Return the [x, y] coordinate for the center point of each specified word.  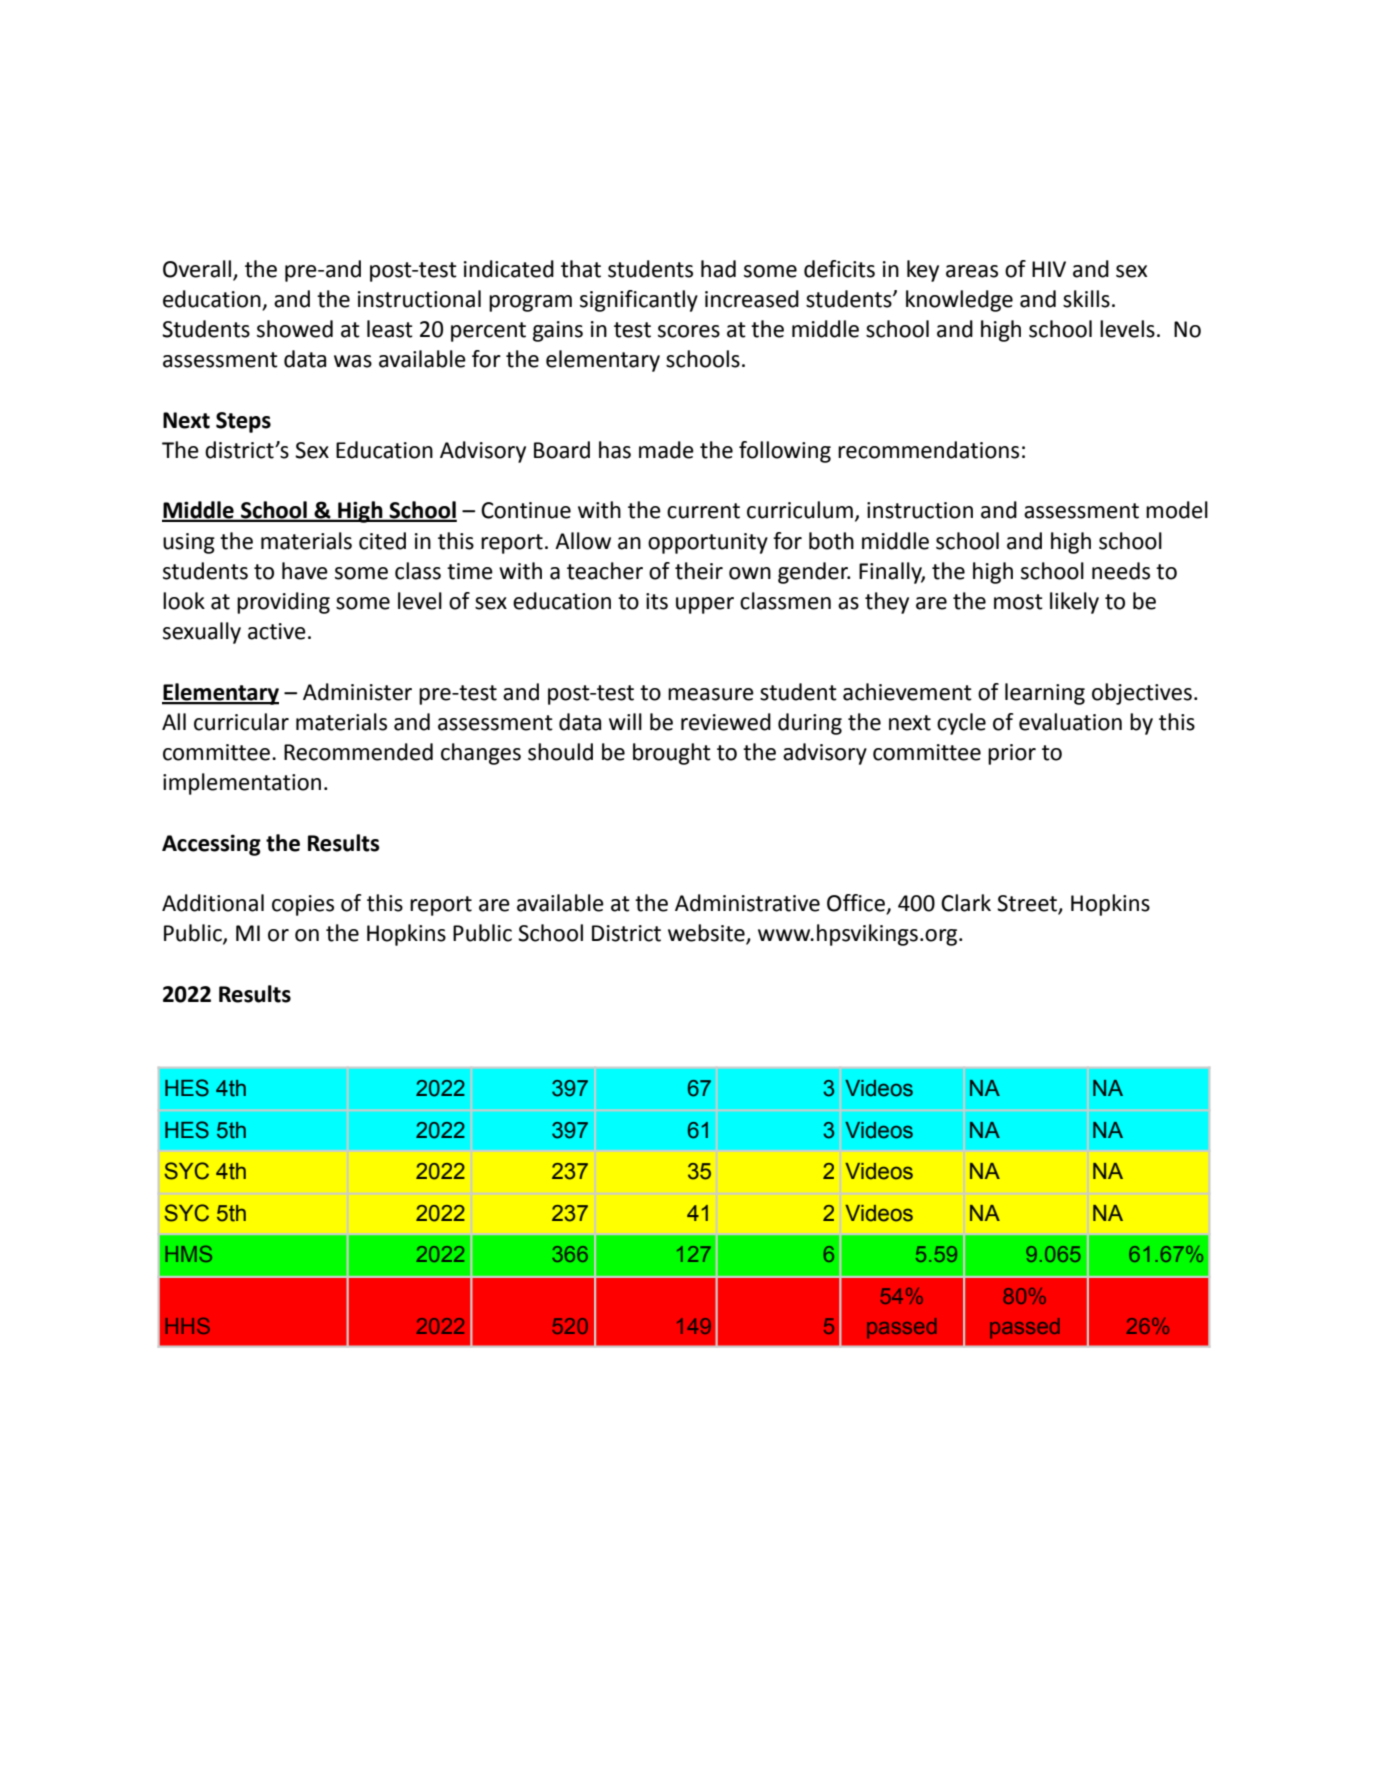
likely [1074, 603]
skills [1086, 299]
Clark [966, 903]
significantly [639, 301]
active [277, 631]
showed [295, 329]
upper [705, 605]
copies [303, 905]
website [707, 934]
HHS [188, 1326]
